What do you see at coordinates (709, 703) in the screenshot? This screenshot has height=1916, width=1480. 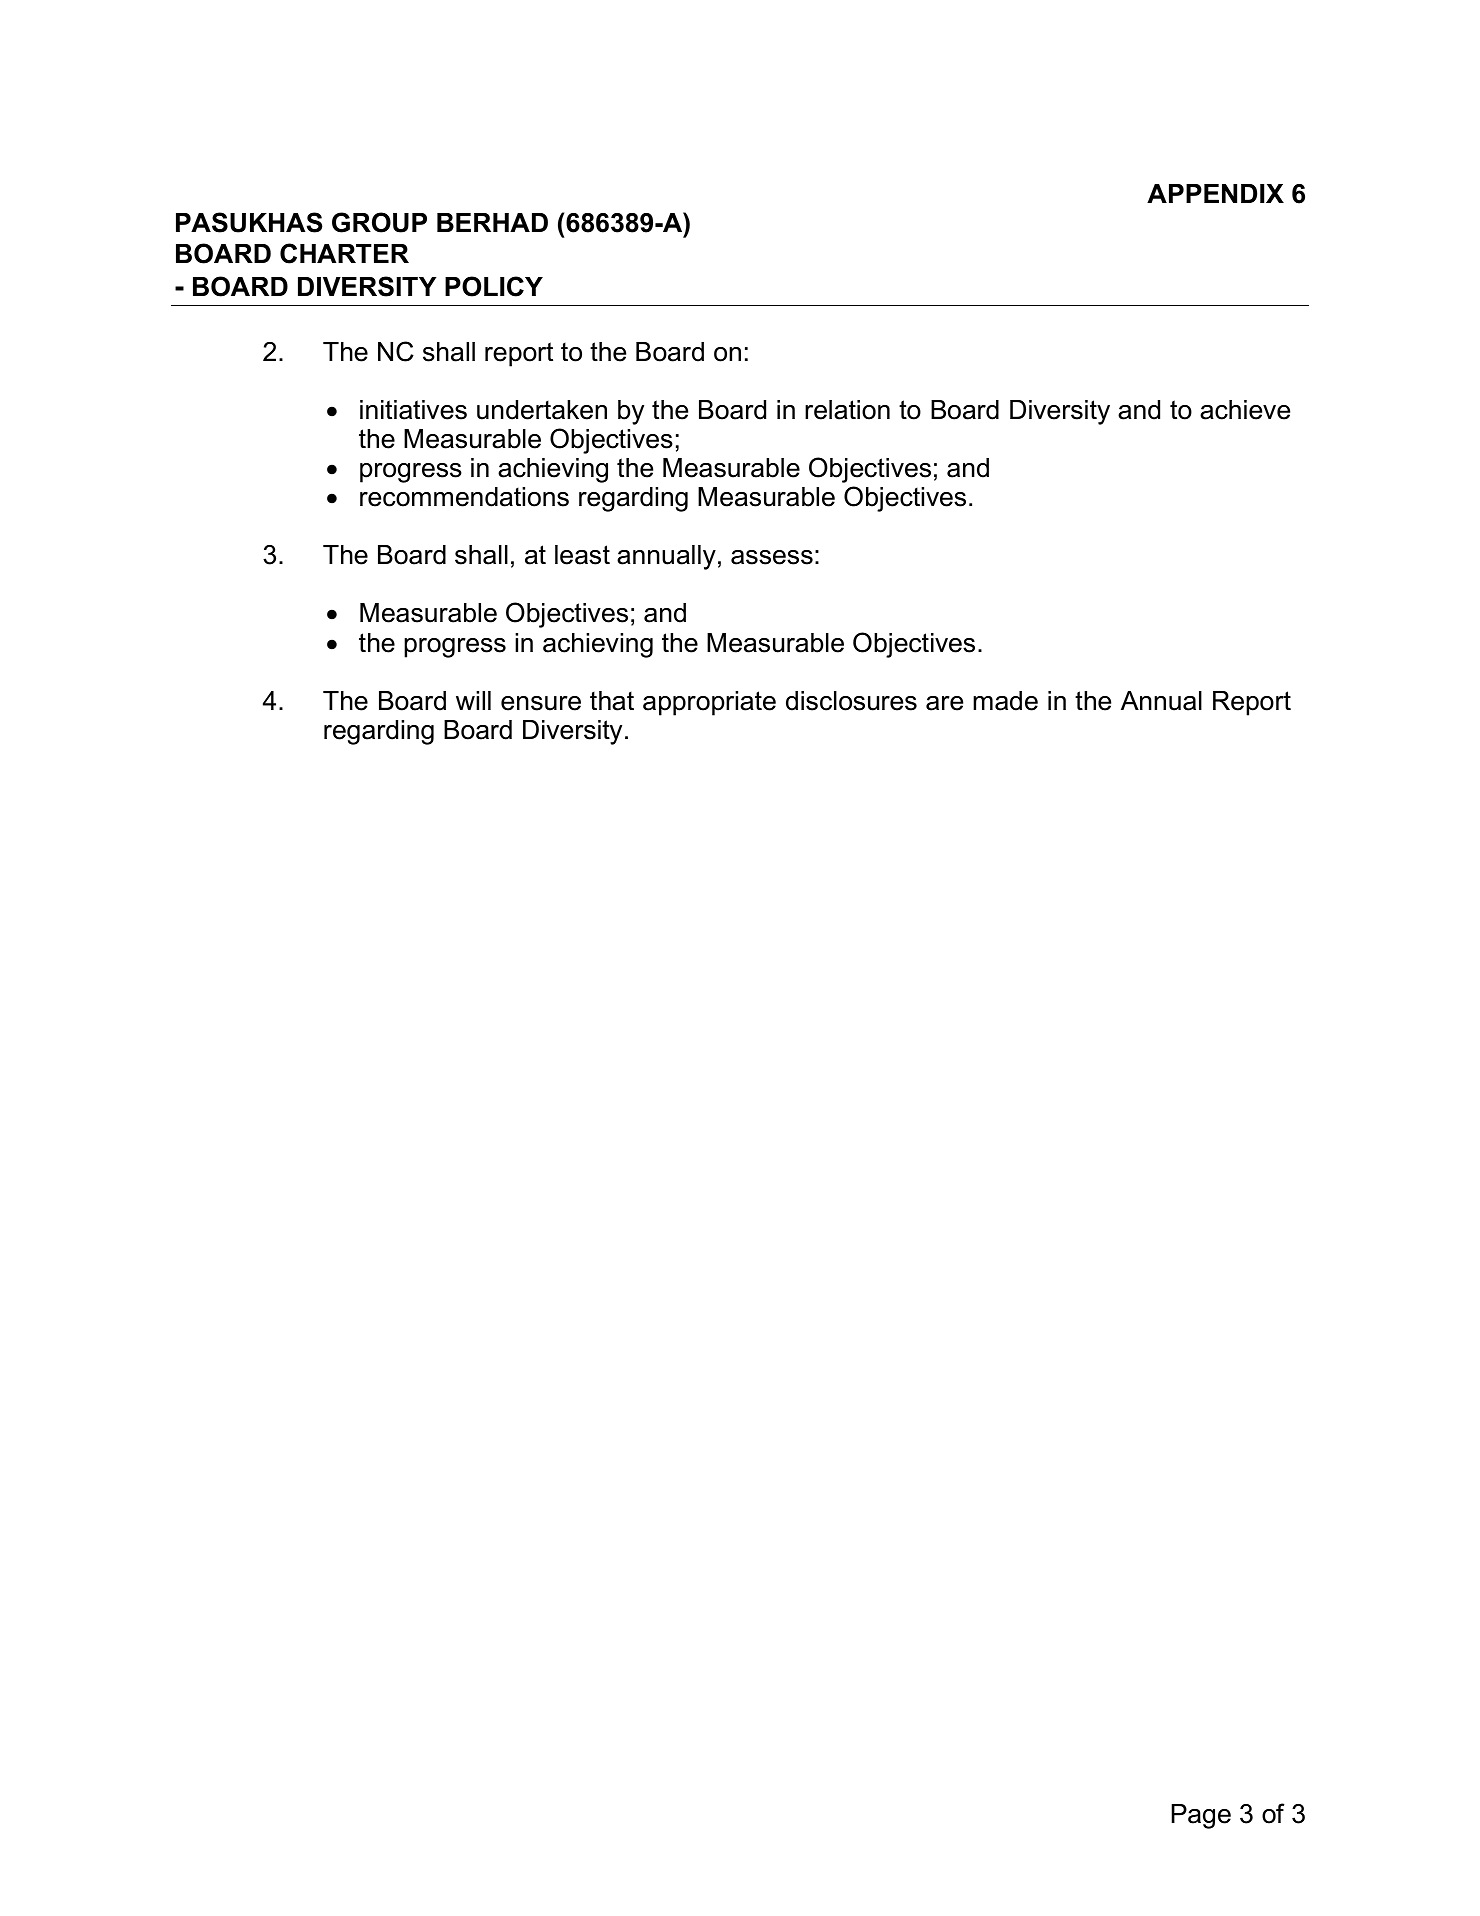 I see `appropriate` at bounding box center [709, 703].
